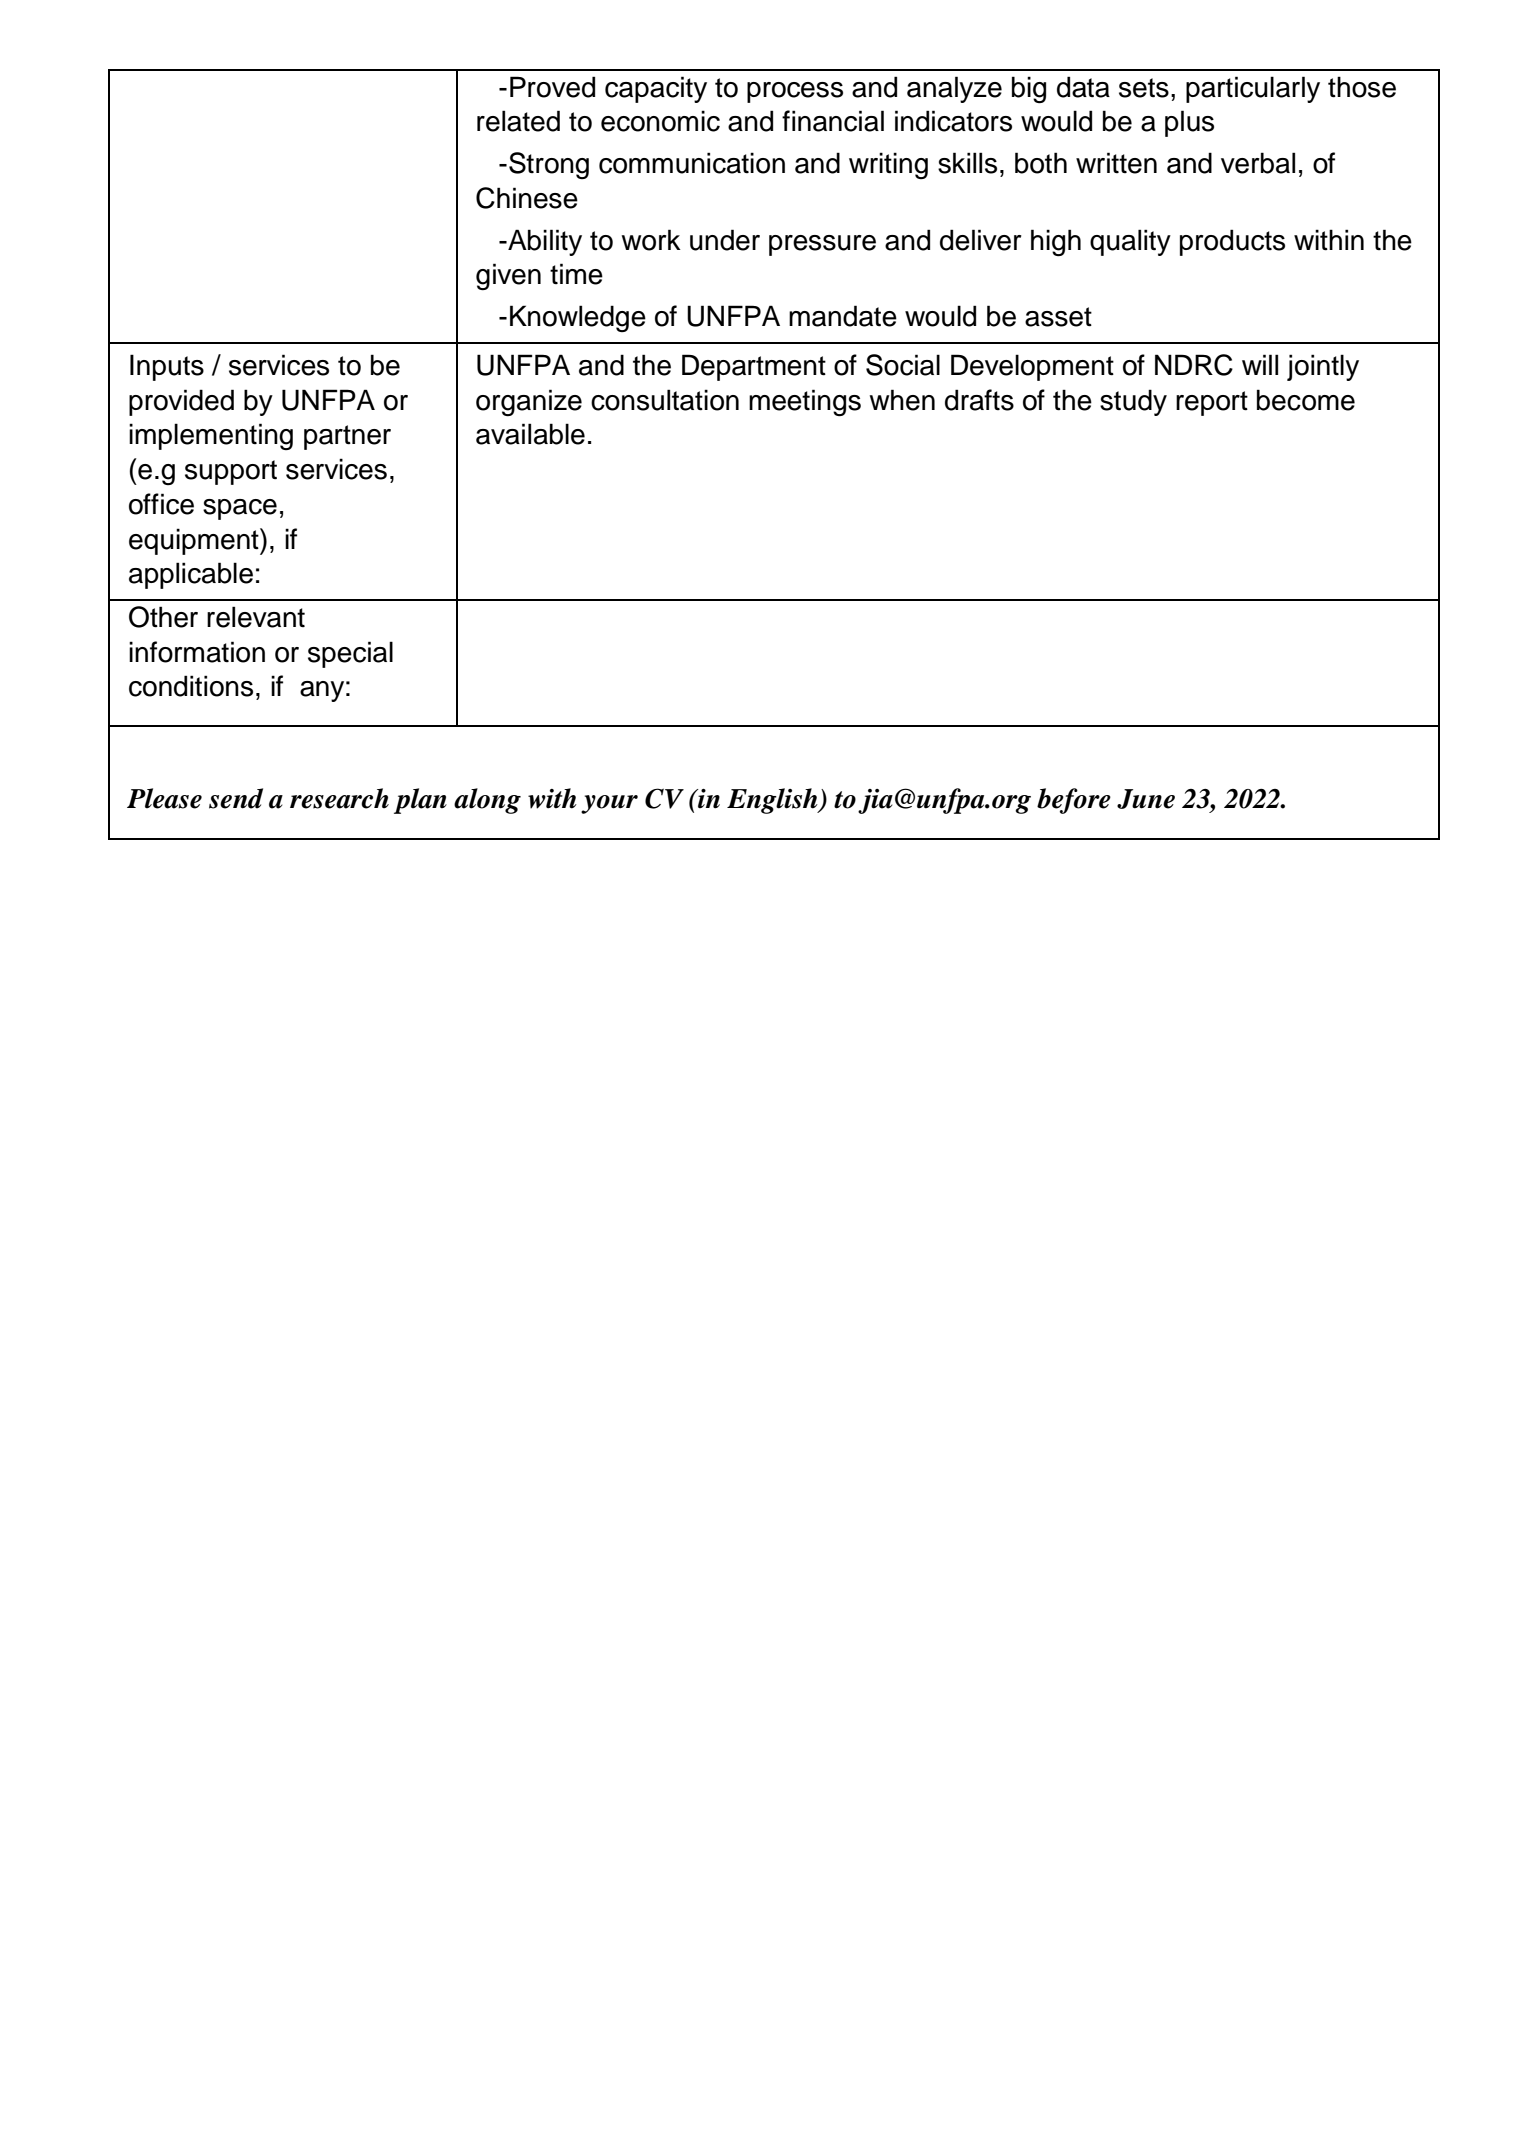  Describe the element at coordinates (518, 121) in the document. I see `related` at that location.
